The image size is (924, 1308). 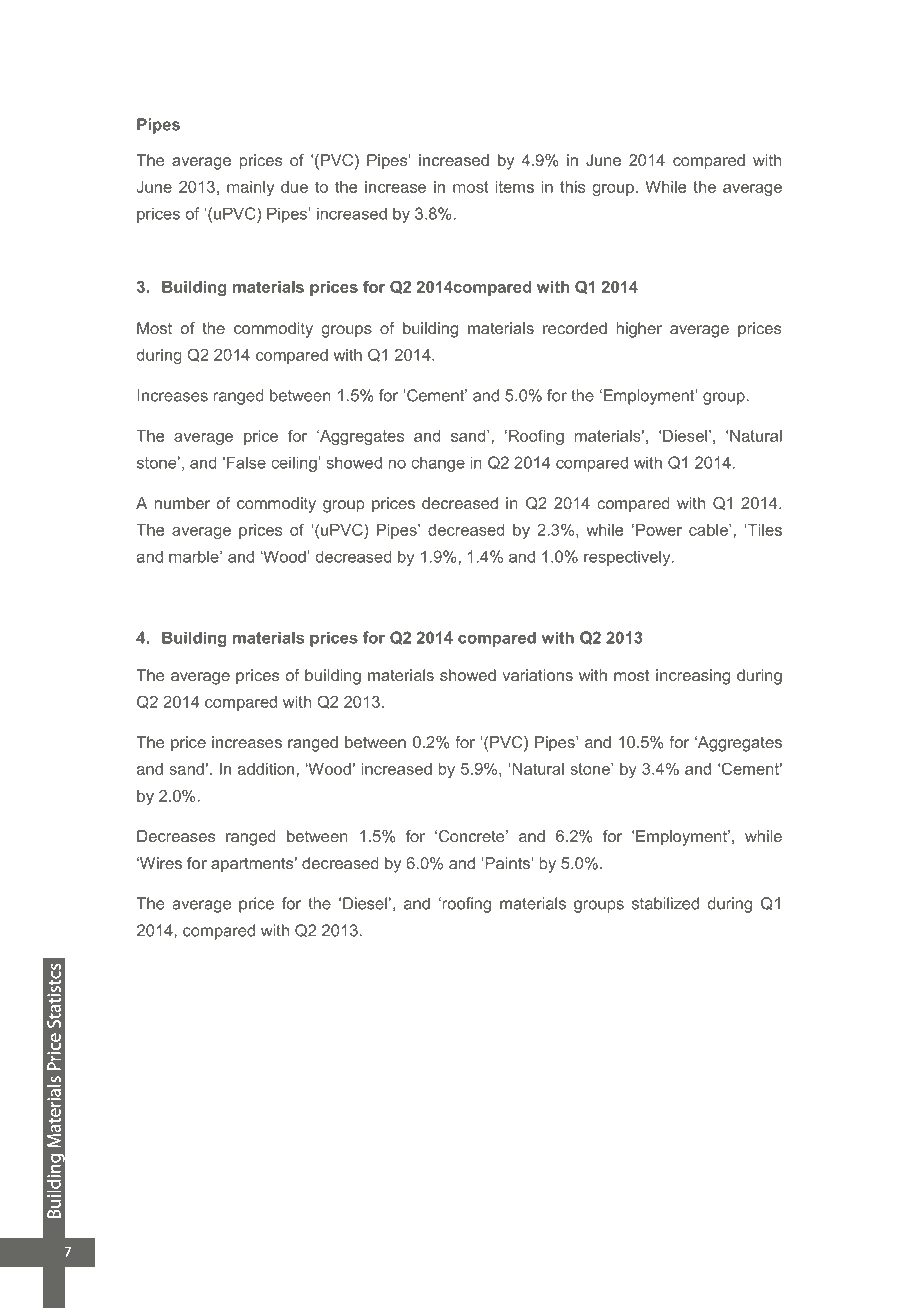 I want to click on mainly, so click(x=250, y=189).
